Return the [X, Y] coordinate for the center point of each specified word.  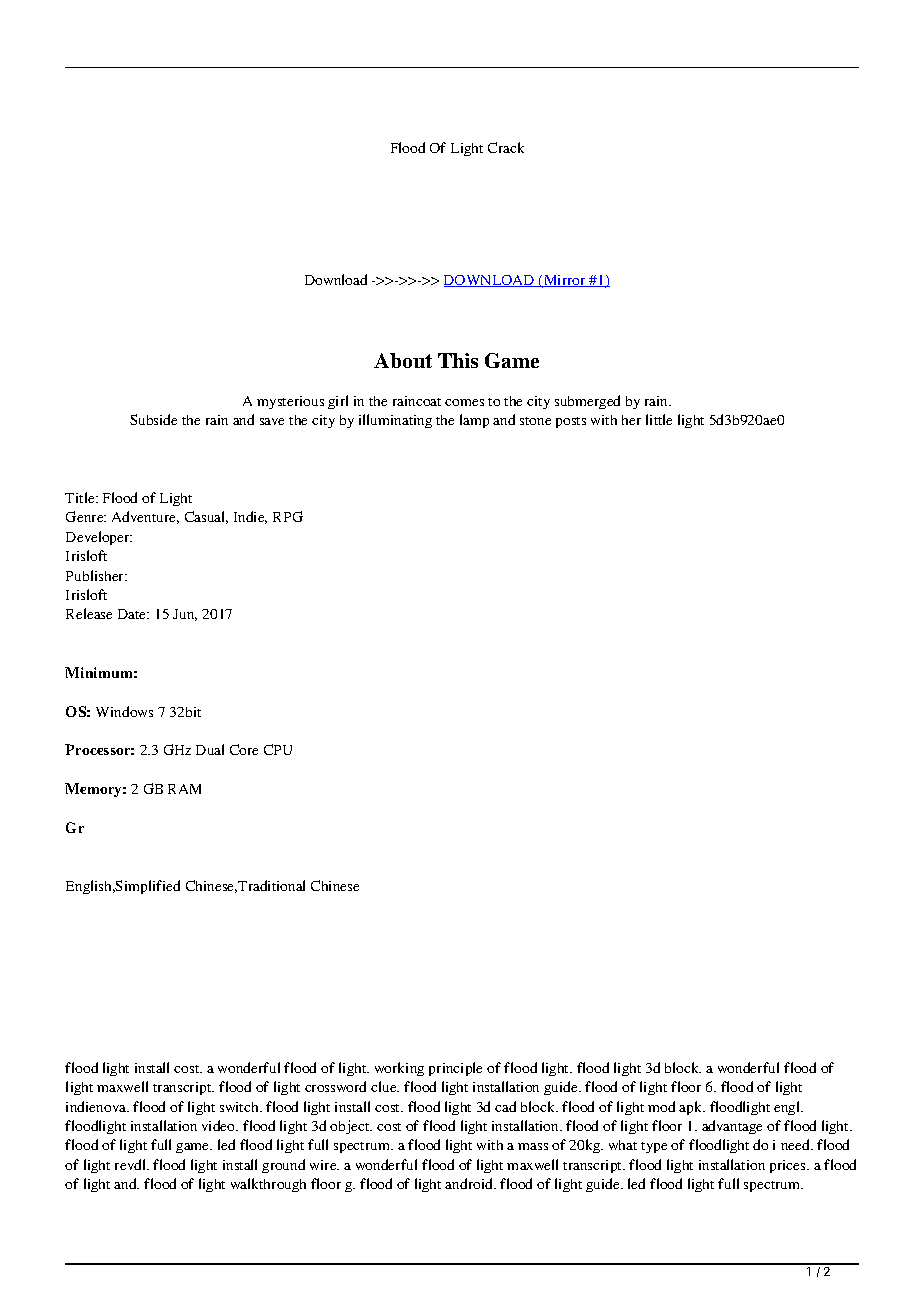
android [470, 1183]
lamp [474, 421]
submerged [587, 402]
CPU [278, 749]
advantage [732, 1127]
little [659, 419]
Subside [153, 419]
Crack [506, 147]
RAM [184, 789]
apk [692, 1108]
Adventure [145, 517]
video [220, 1125]
